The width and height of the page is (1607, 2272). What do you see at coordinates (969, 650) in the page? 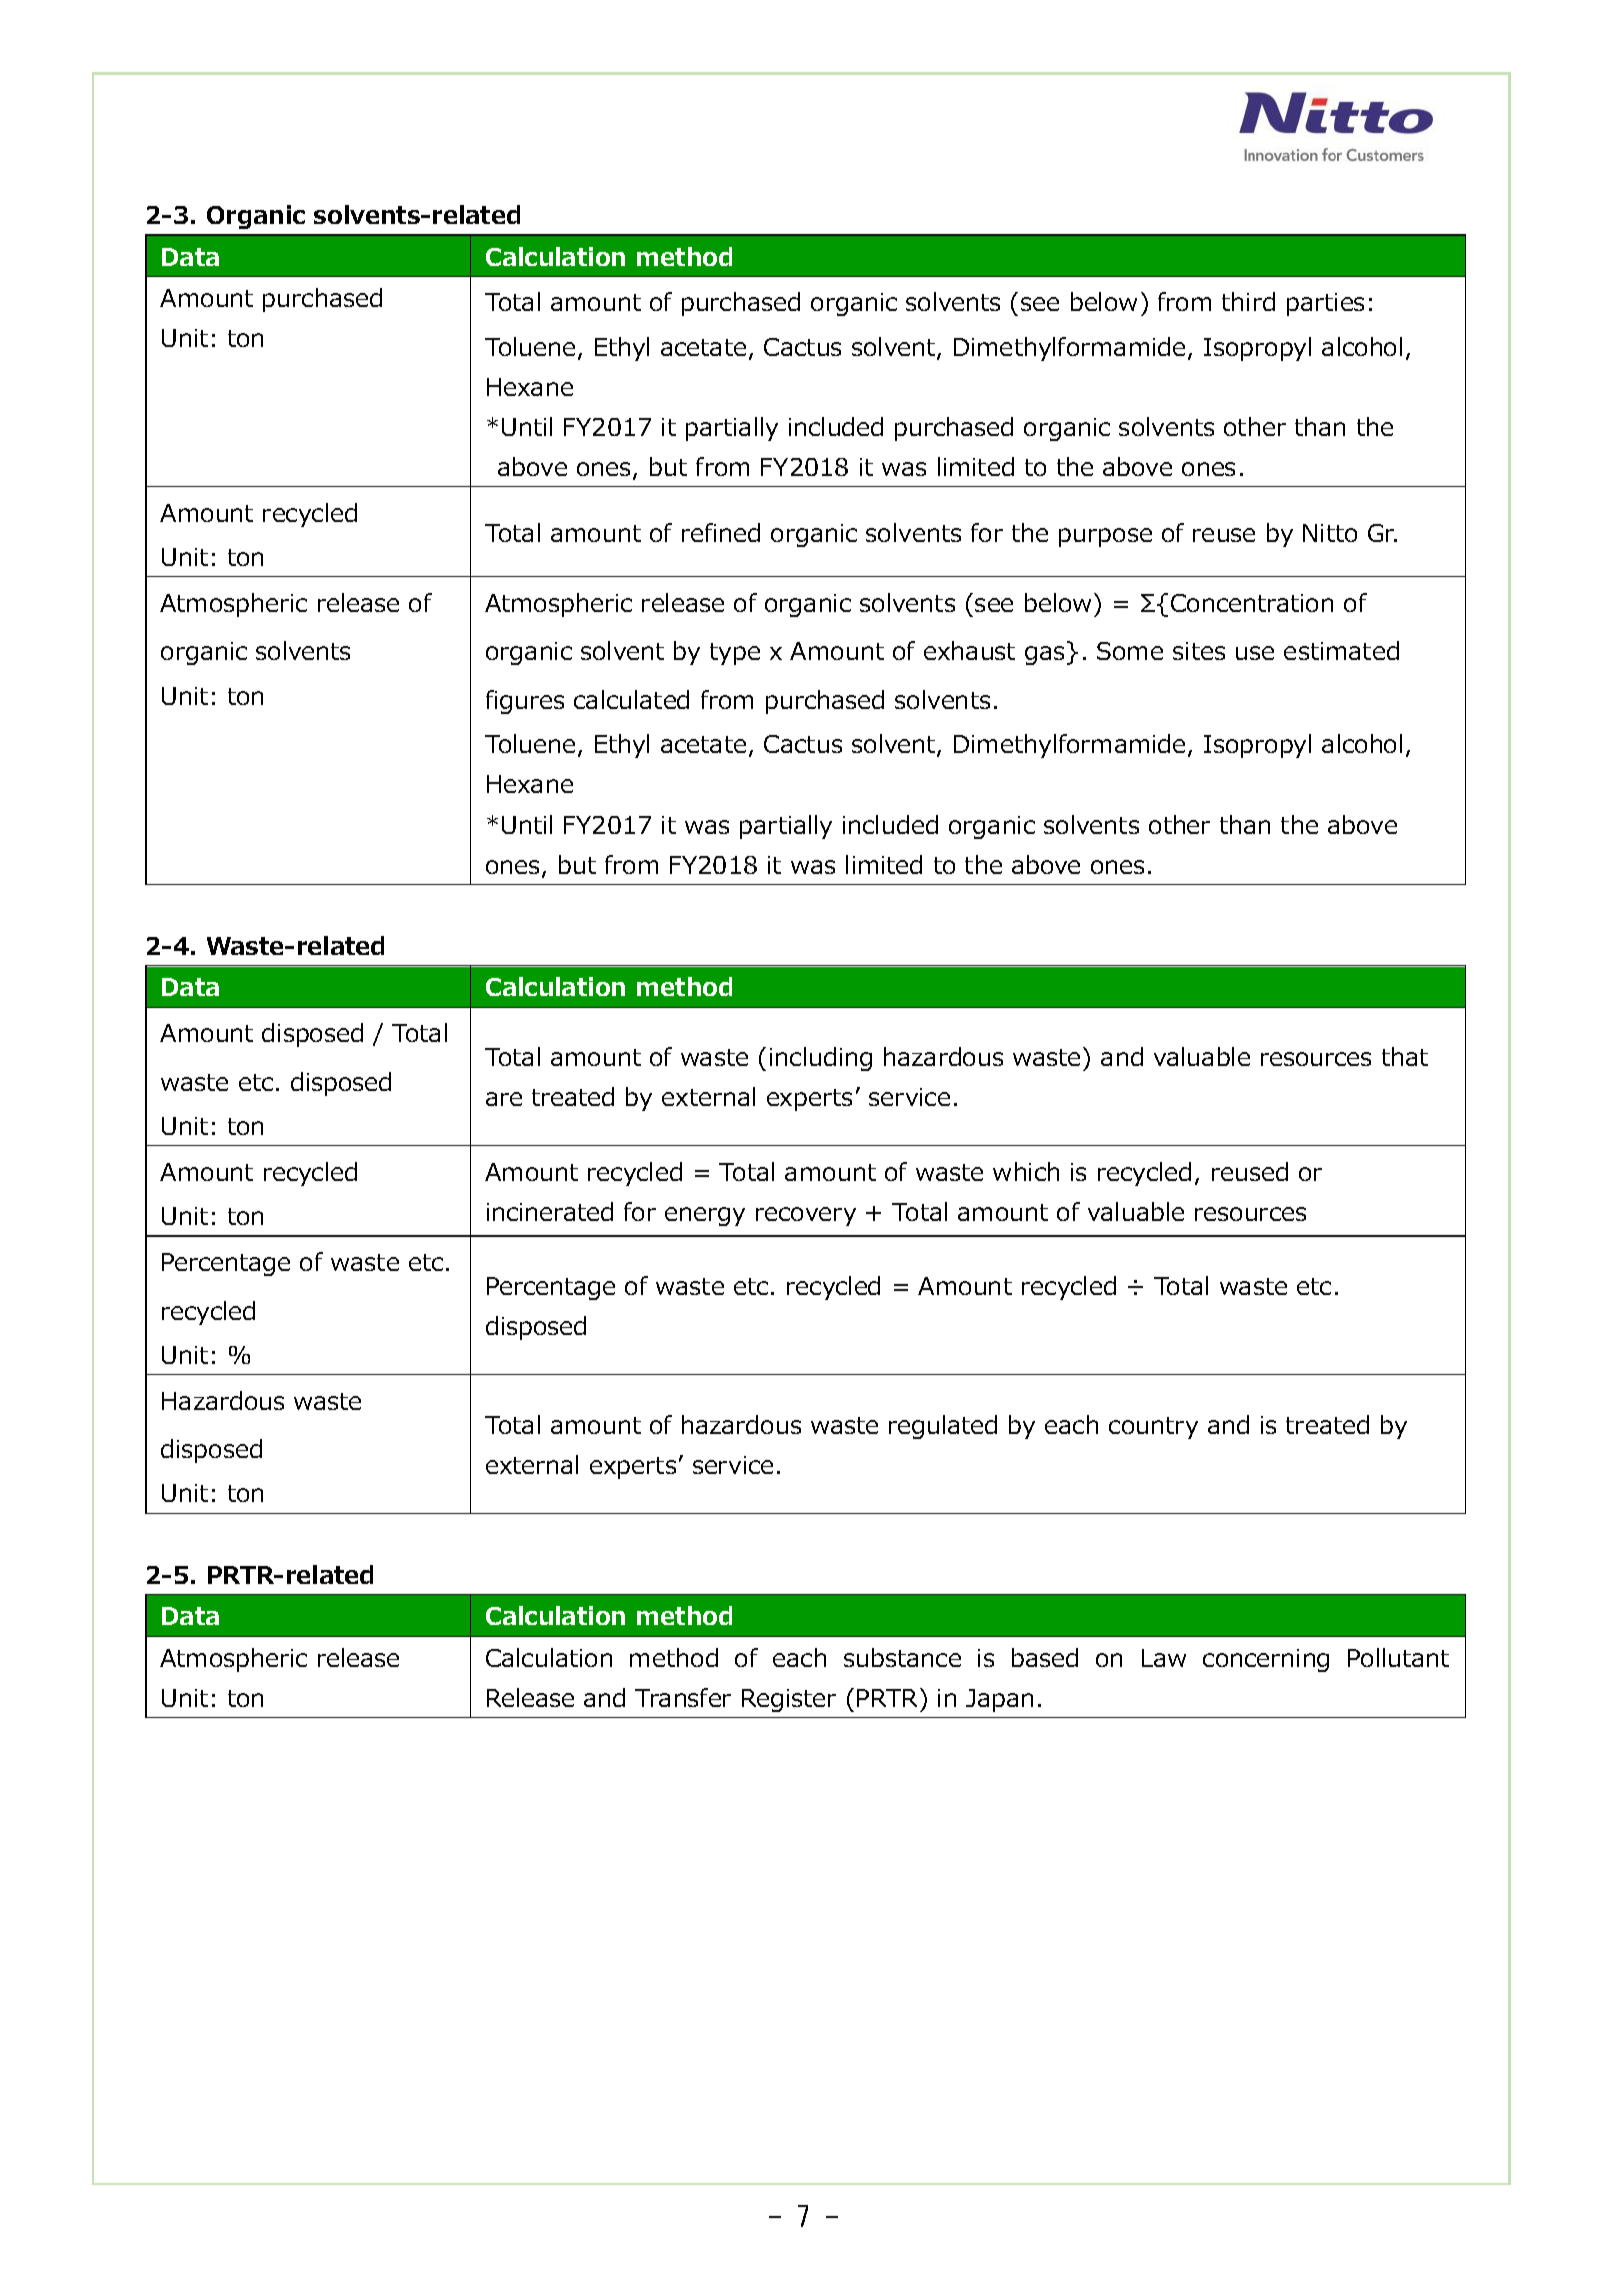
I see `exhaust` at bounding box center [969, 650].
